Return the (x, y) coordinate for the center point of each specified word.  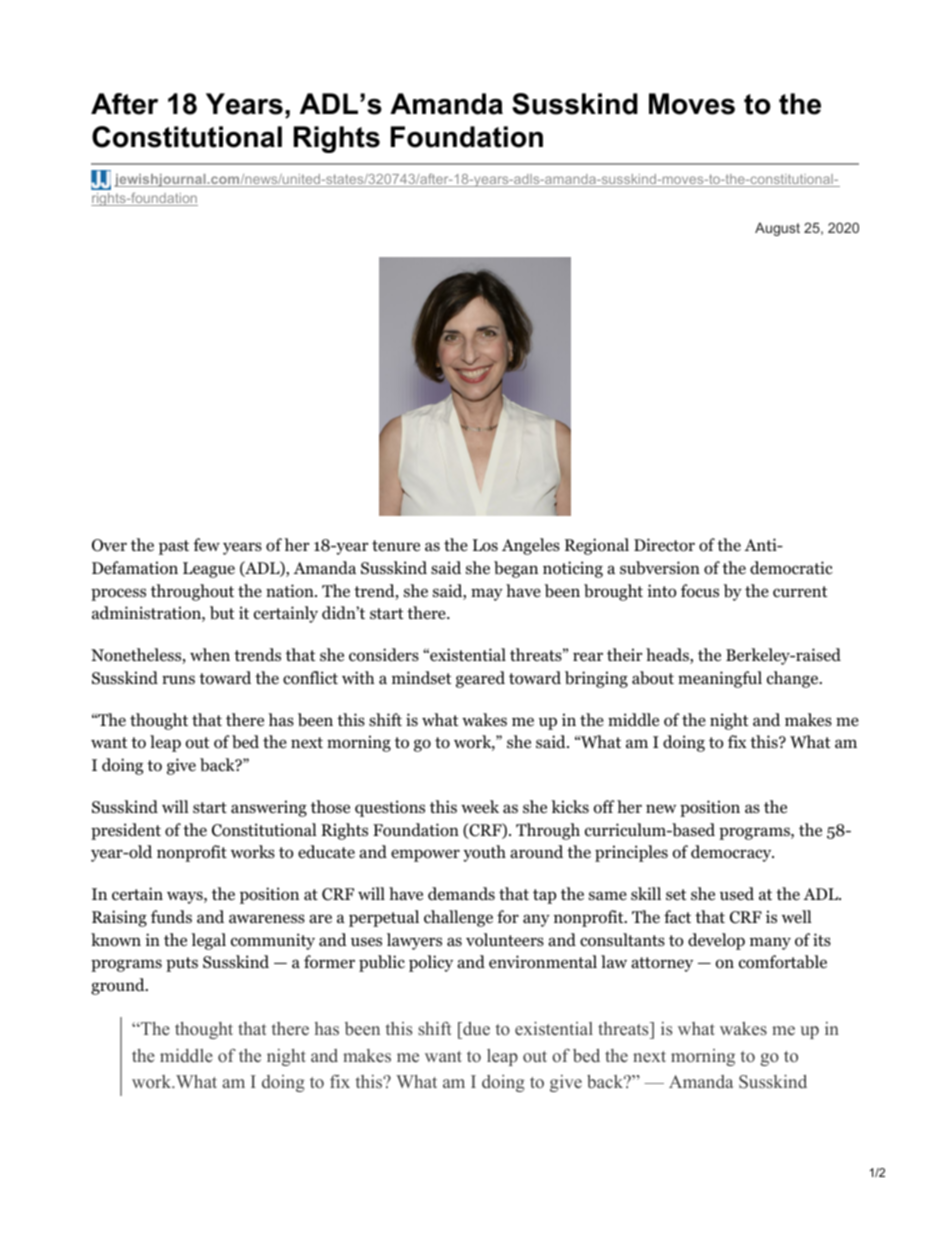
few (206, 544)
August (777, 229)
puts (182, 964)
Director (664, 545)
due (475, 1030)
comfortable (783, 962)
